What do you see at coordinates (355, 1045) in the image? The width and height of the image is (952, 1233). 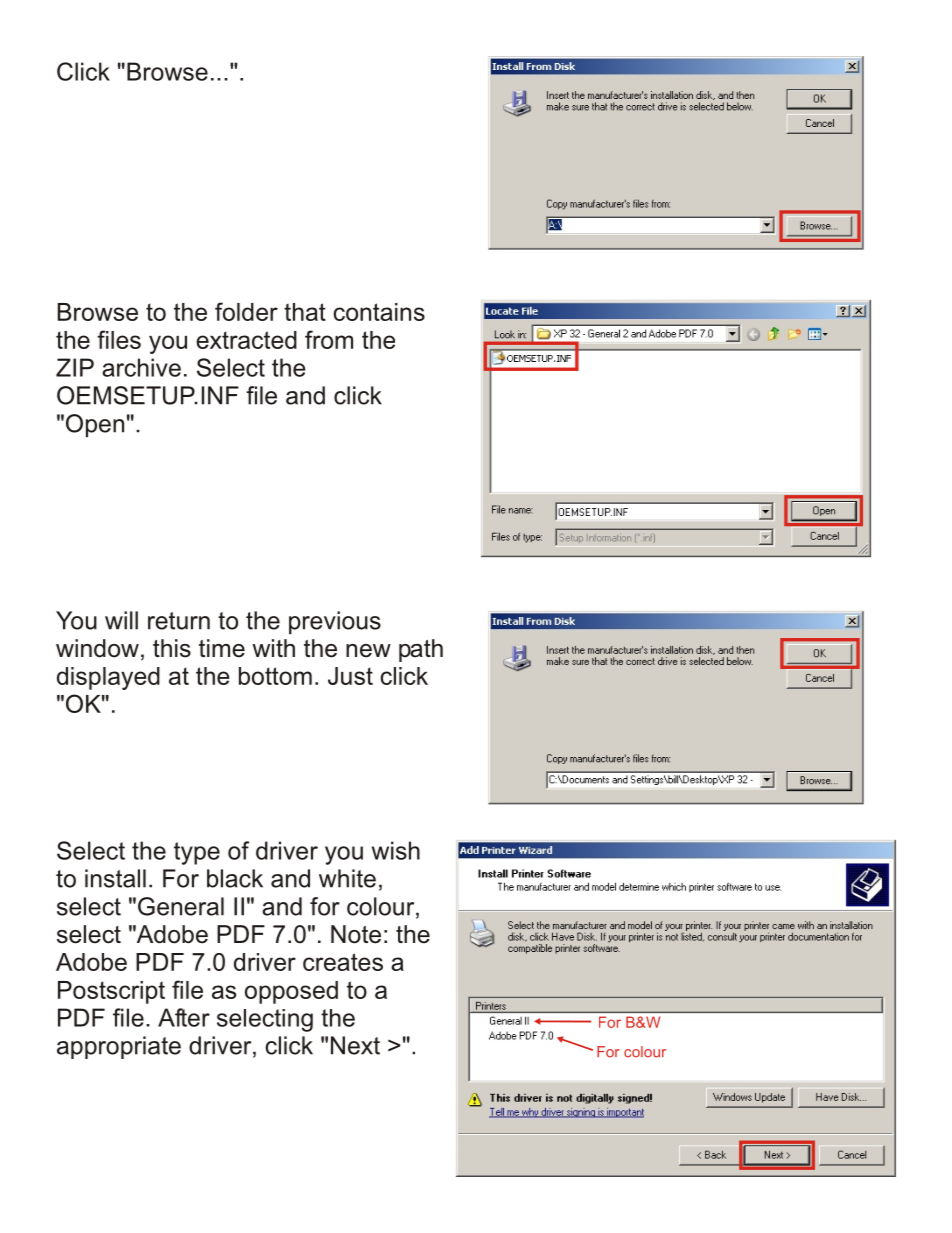 I see `Next` at bounding box center [355, 1045].
